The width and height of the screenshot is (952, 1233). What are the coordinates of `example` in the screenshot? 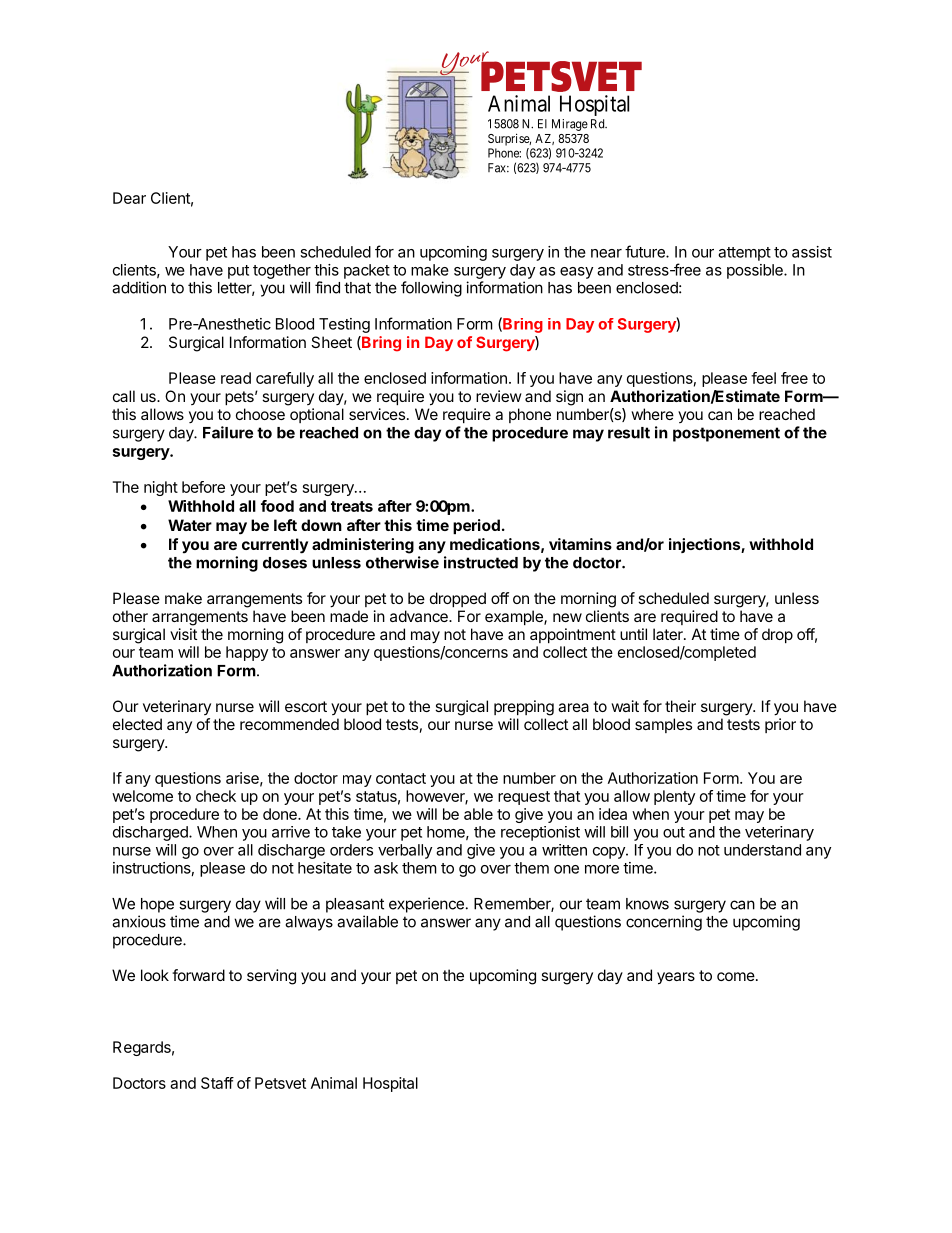 It's located at (515, 617).
